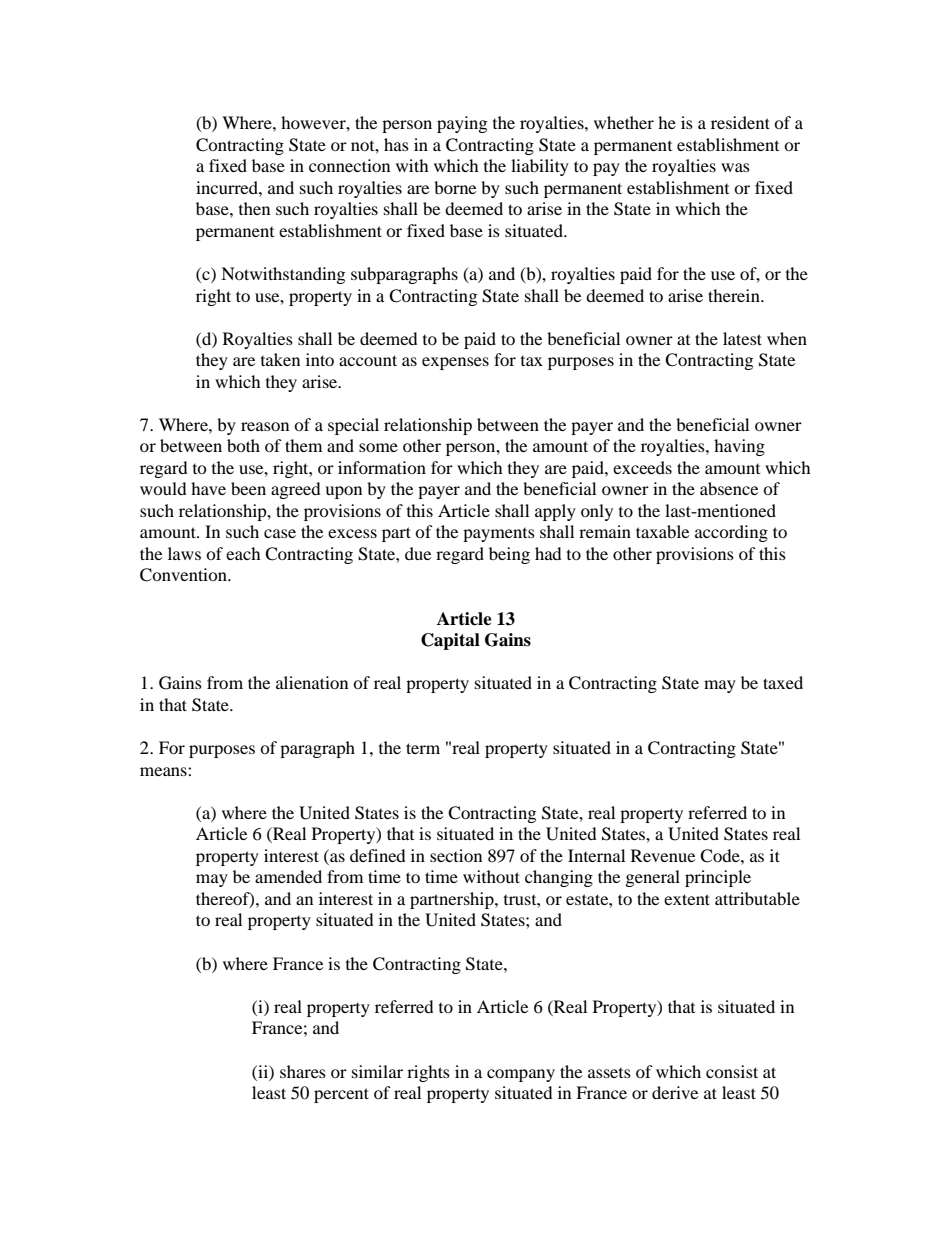 This screenshot has width=952, height=1233. I want to click on paying, so click(462, 124).
